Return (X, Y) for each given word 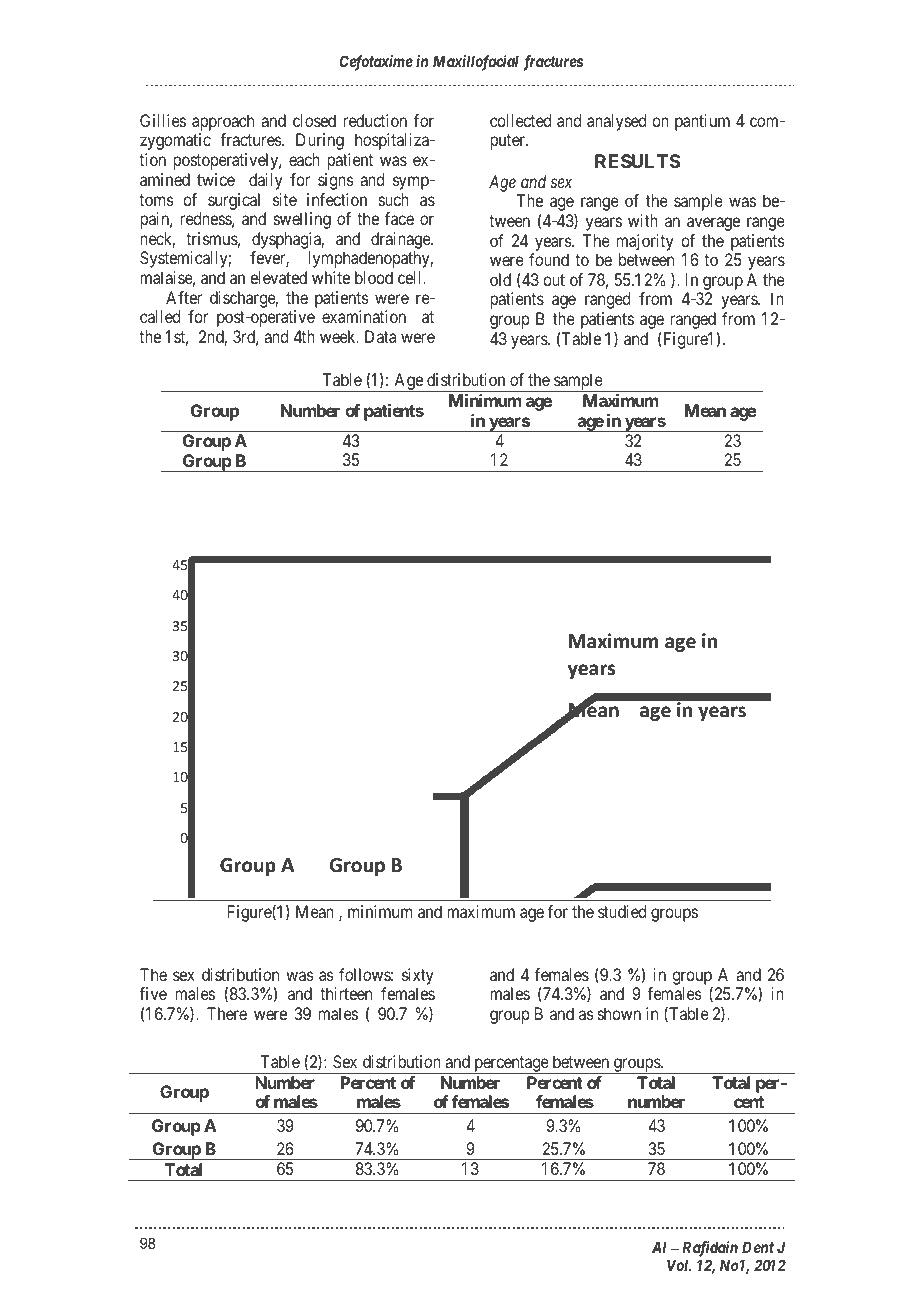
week (339, 336)
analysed (616, 122)
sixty (418, 976)
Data (380, 336)
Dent (758, 1247)
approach (223, 124)
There (227, 1013)
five (153, 993)
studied (622, 911)
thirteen (346, 993)
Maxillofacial (476, 63)
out (554, 280)
